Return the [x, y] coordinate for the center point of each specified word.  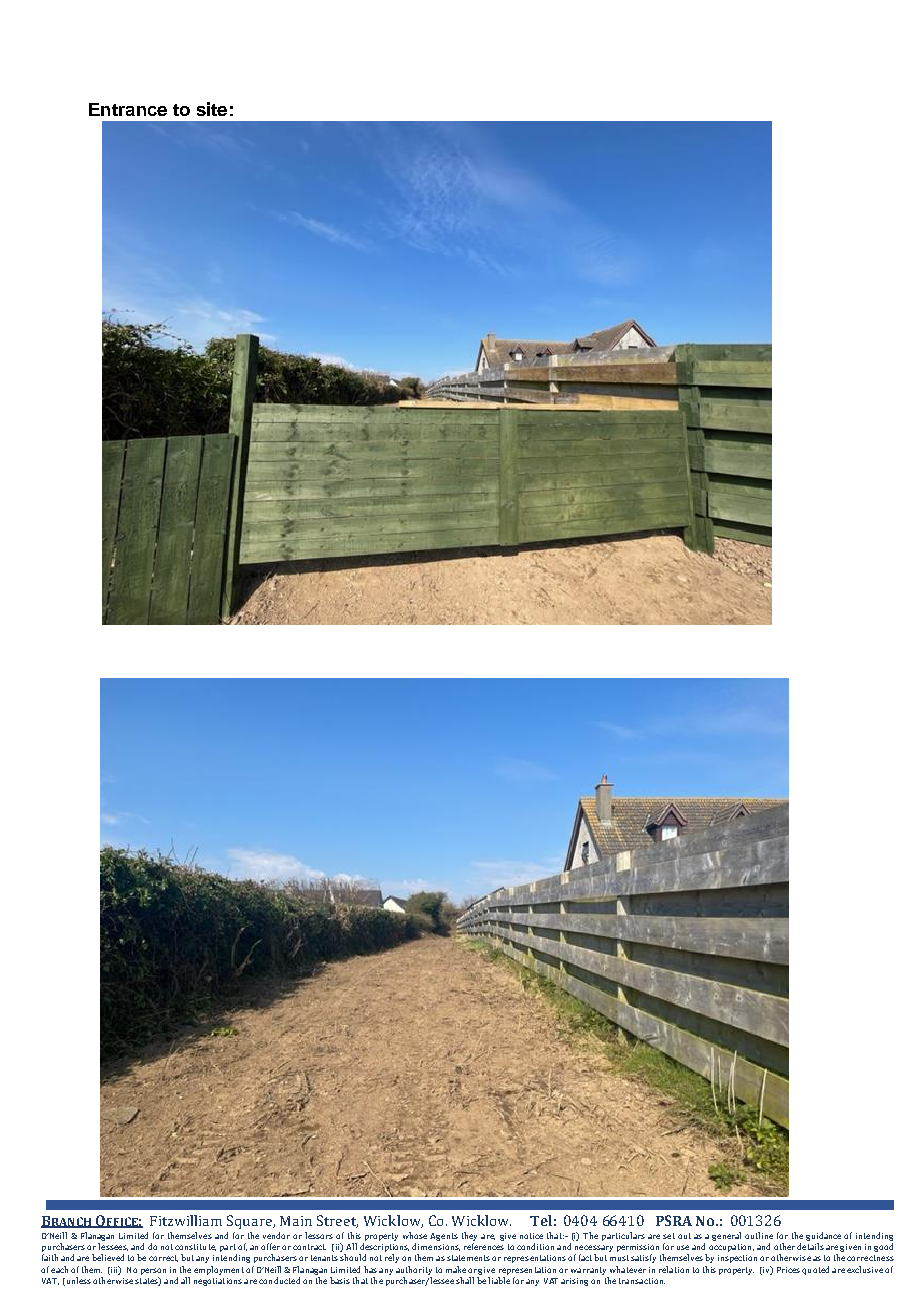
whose [415, 1235]
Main [296, 1221]
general [726, 1236]
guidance [823, 1236]
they [469, 1236]
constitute [195, 1247]
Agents [444, 1237]
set [669, 1236]
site [212, 109]
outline [759, 1235]
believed [108, 1257]
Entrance [128, 109]
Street [337, 1221]
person [153, 1271]
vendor [276, 1235]
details [810, 1246]
